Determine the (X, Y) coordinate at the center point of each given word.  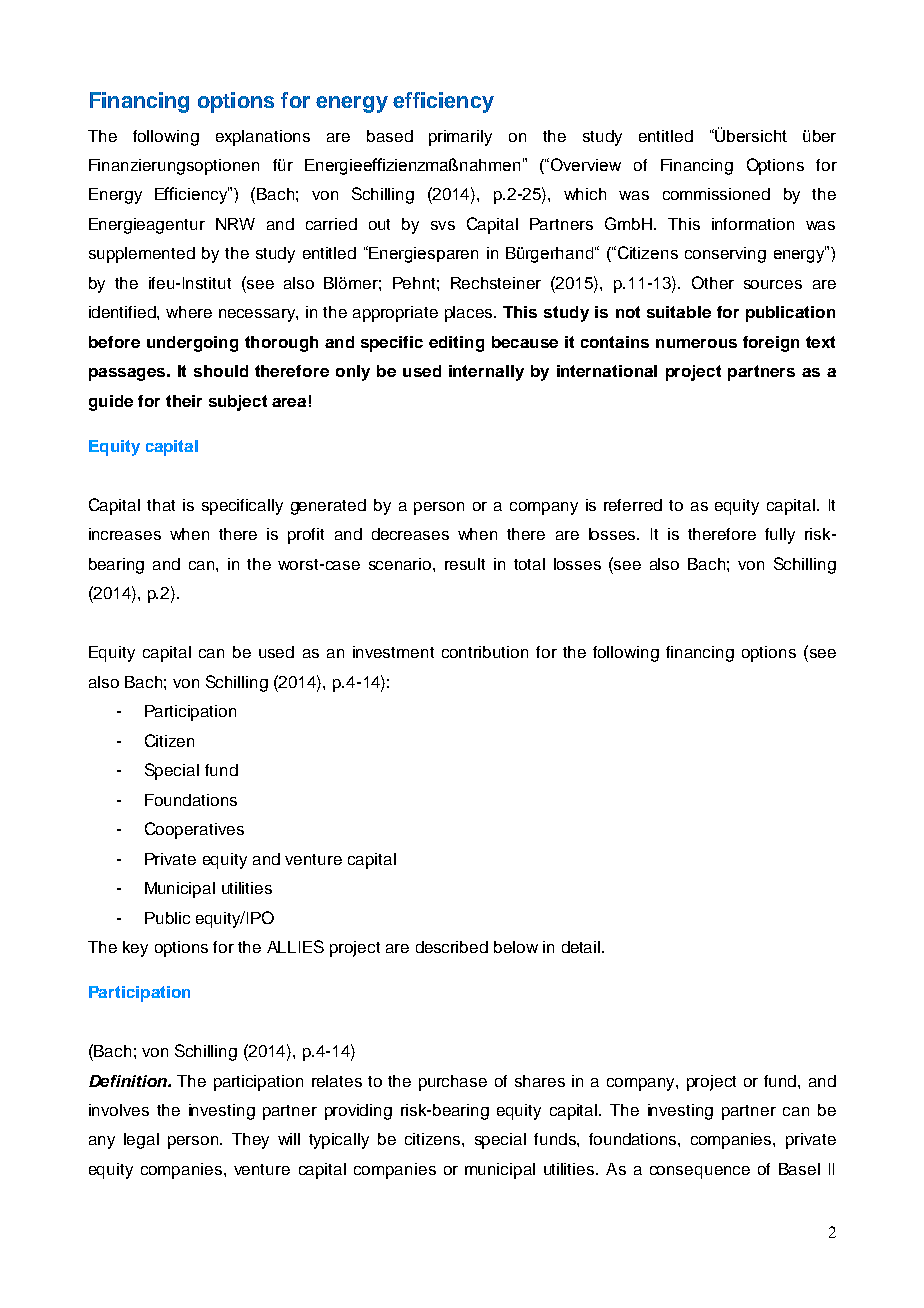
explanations (263, 138)
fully (780, 536)
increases (125, 534)
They (250, 1141)
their (184, 401)
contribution (485, 652)
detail (582, 947)
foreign (771, 344)
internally (486, 373)
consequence (700, 1172)
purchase (453, 1083)
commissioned (716, 194)
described (452, 947)
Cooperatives (194, 830)
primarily (460, 138)
